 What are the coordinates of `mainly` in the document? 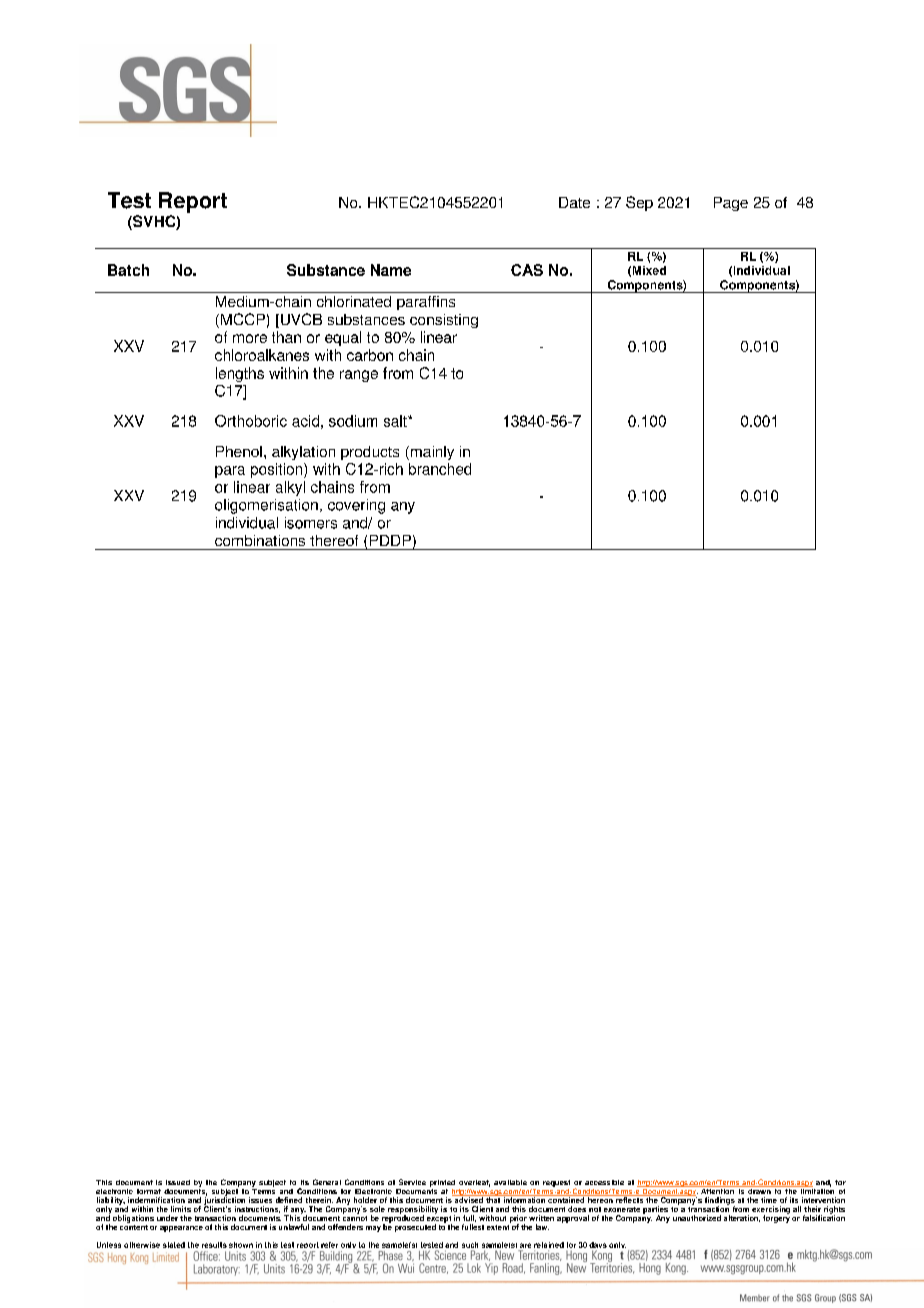 It's located at (431, 453).
